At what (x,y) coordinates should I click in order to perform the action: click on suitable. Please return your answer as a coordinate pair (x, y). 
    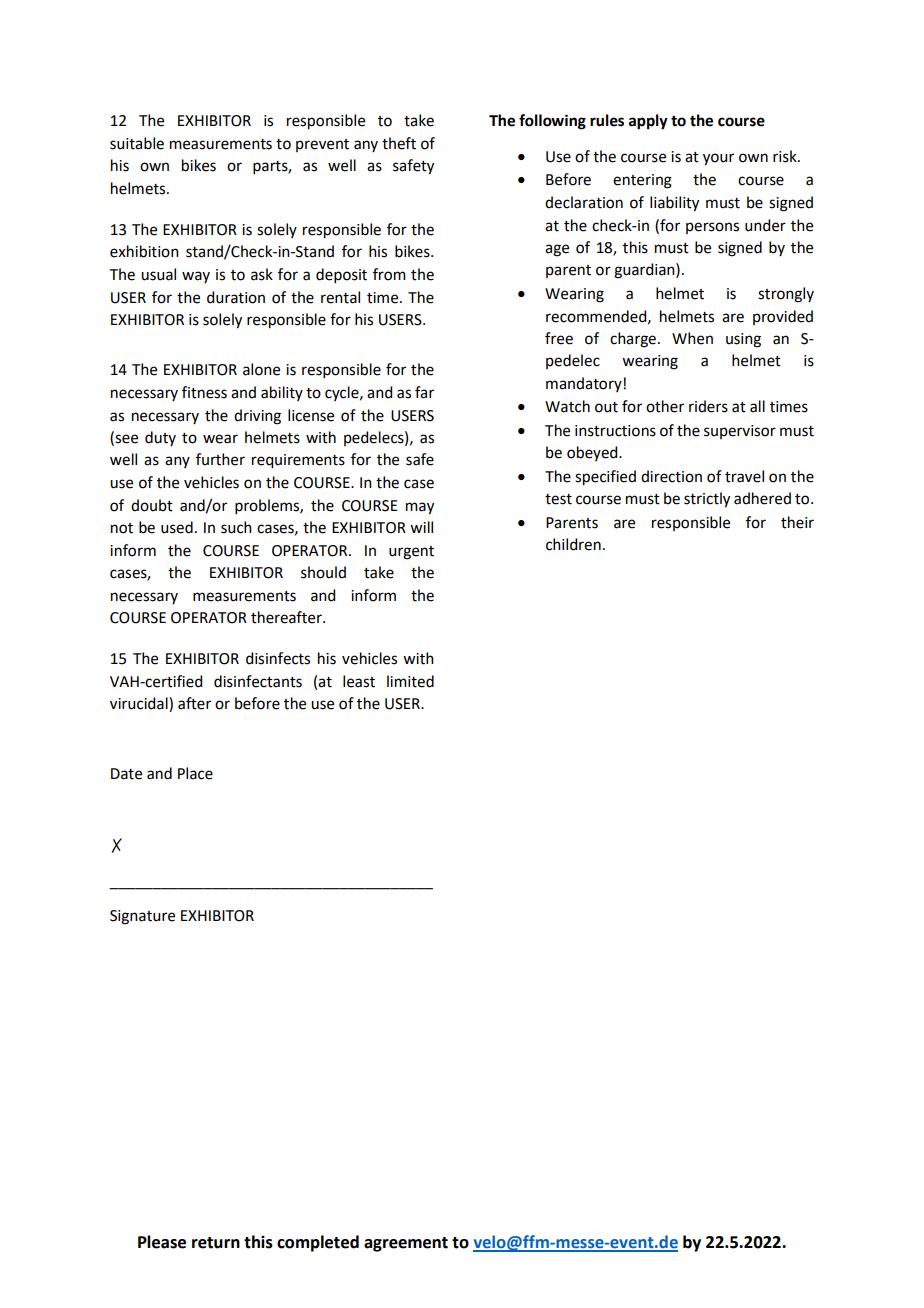
    Looking at the image, I should click on (137, 143).
